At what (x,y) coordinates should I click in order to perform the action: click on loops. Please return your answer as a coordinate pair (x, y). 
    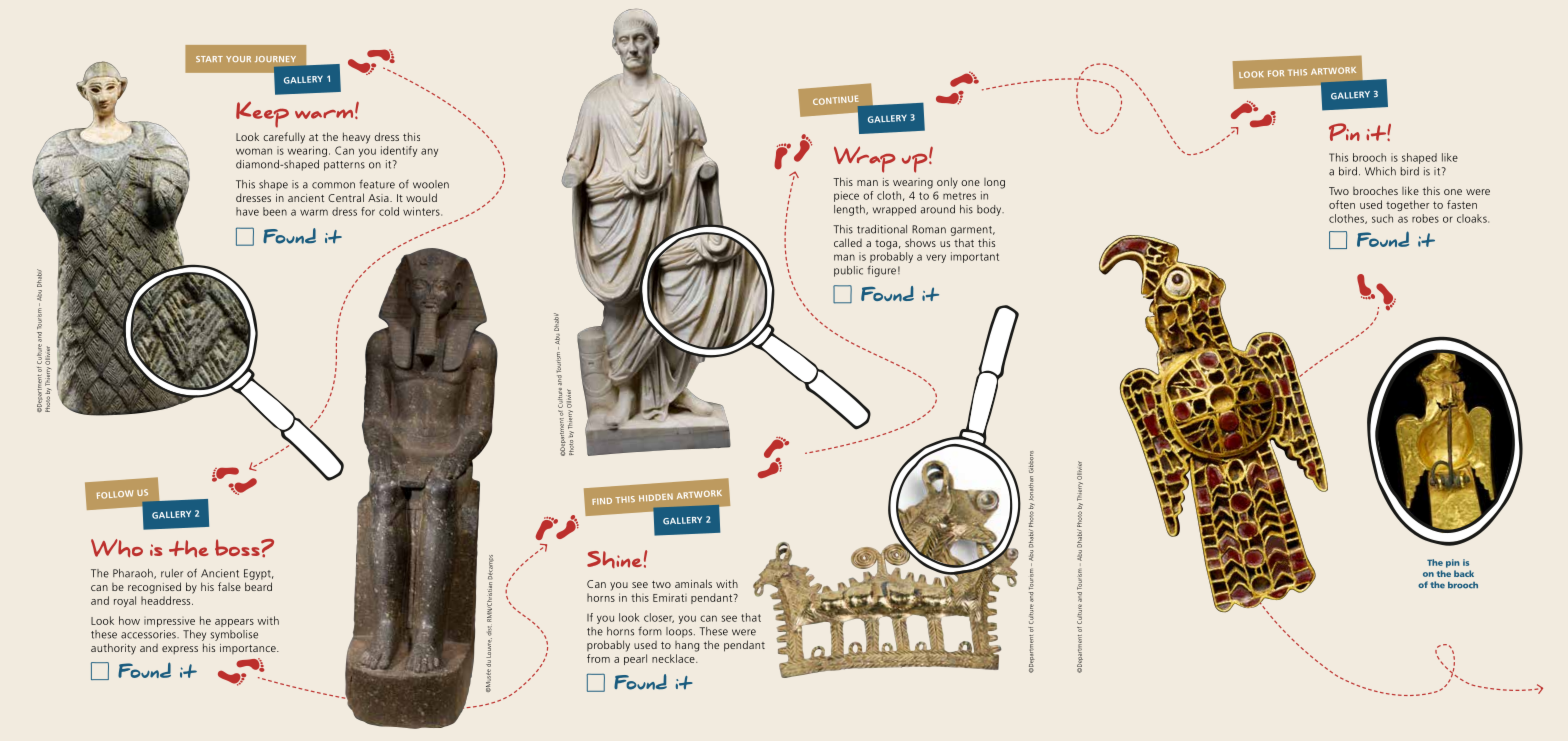
    Looking at the image, I should click on (680, 632).
